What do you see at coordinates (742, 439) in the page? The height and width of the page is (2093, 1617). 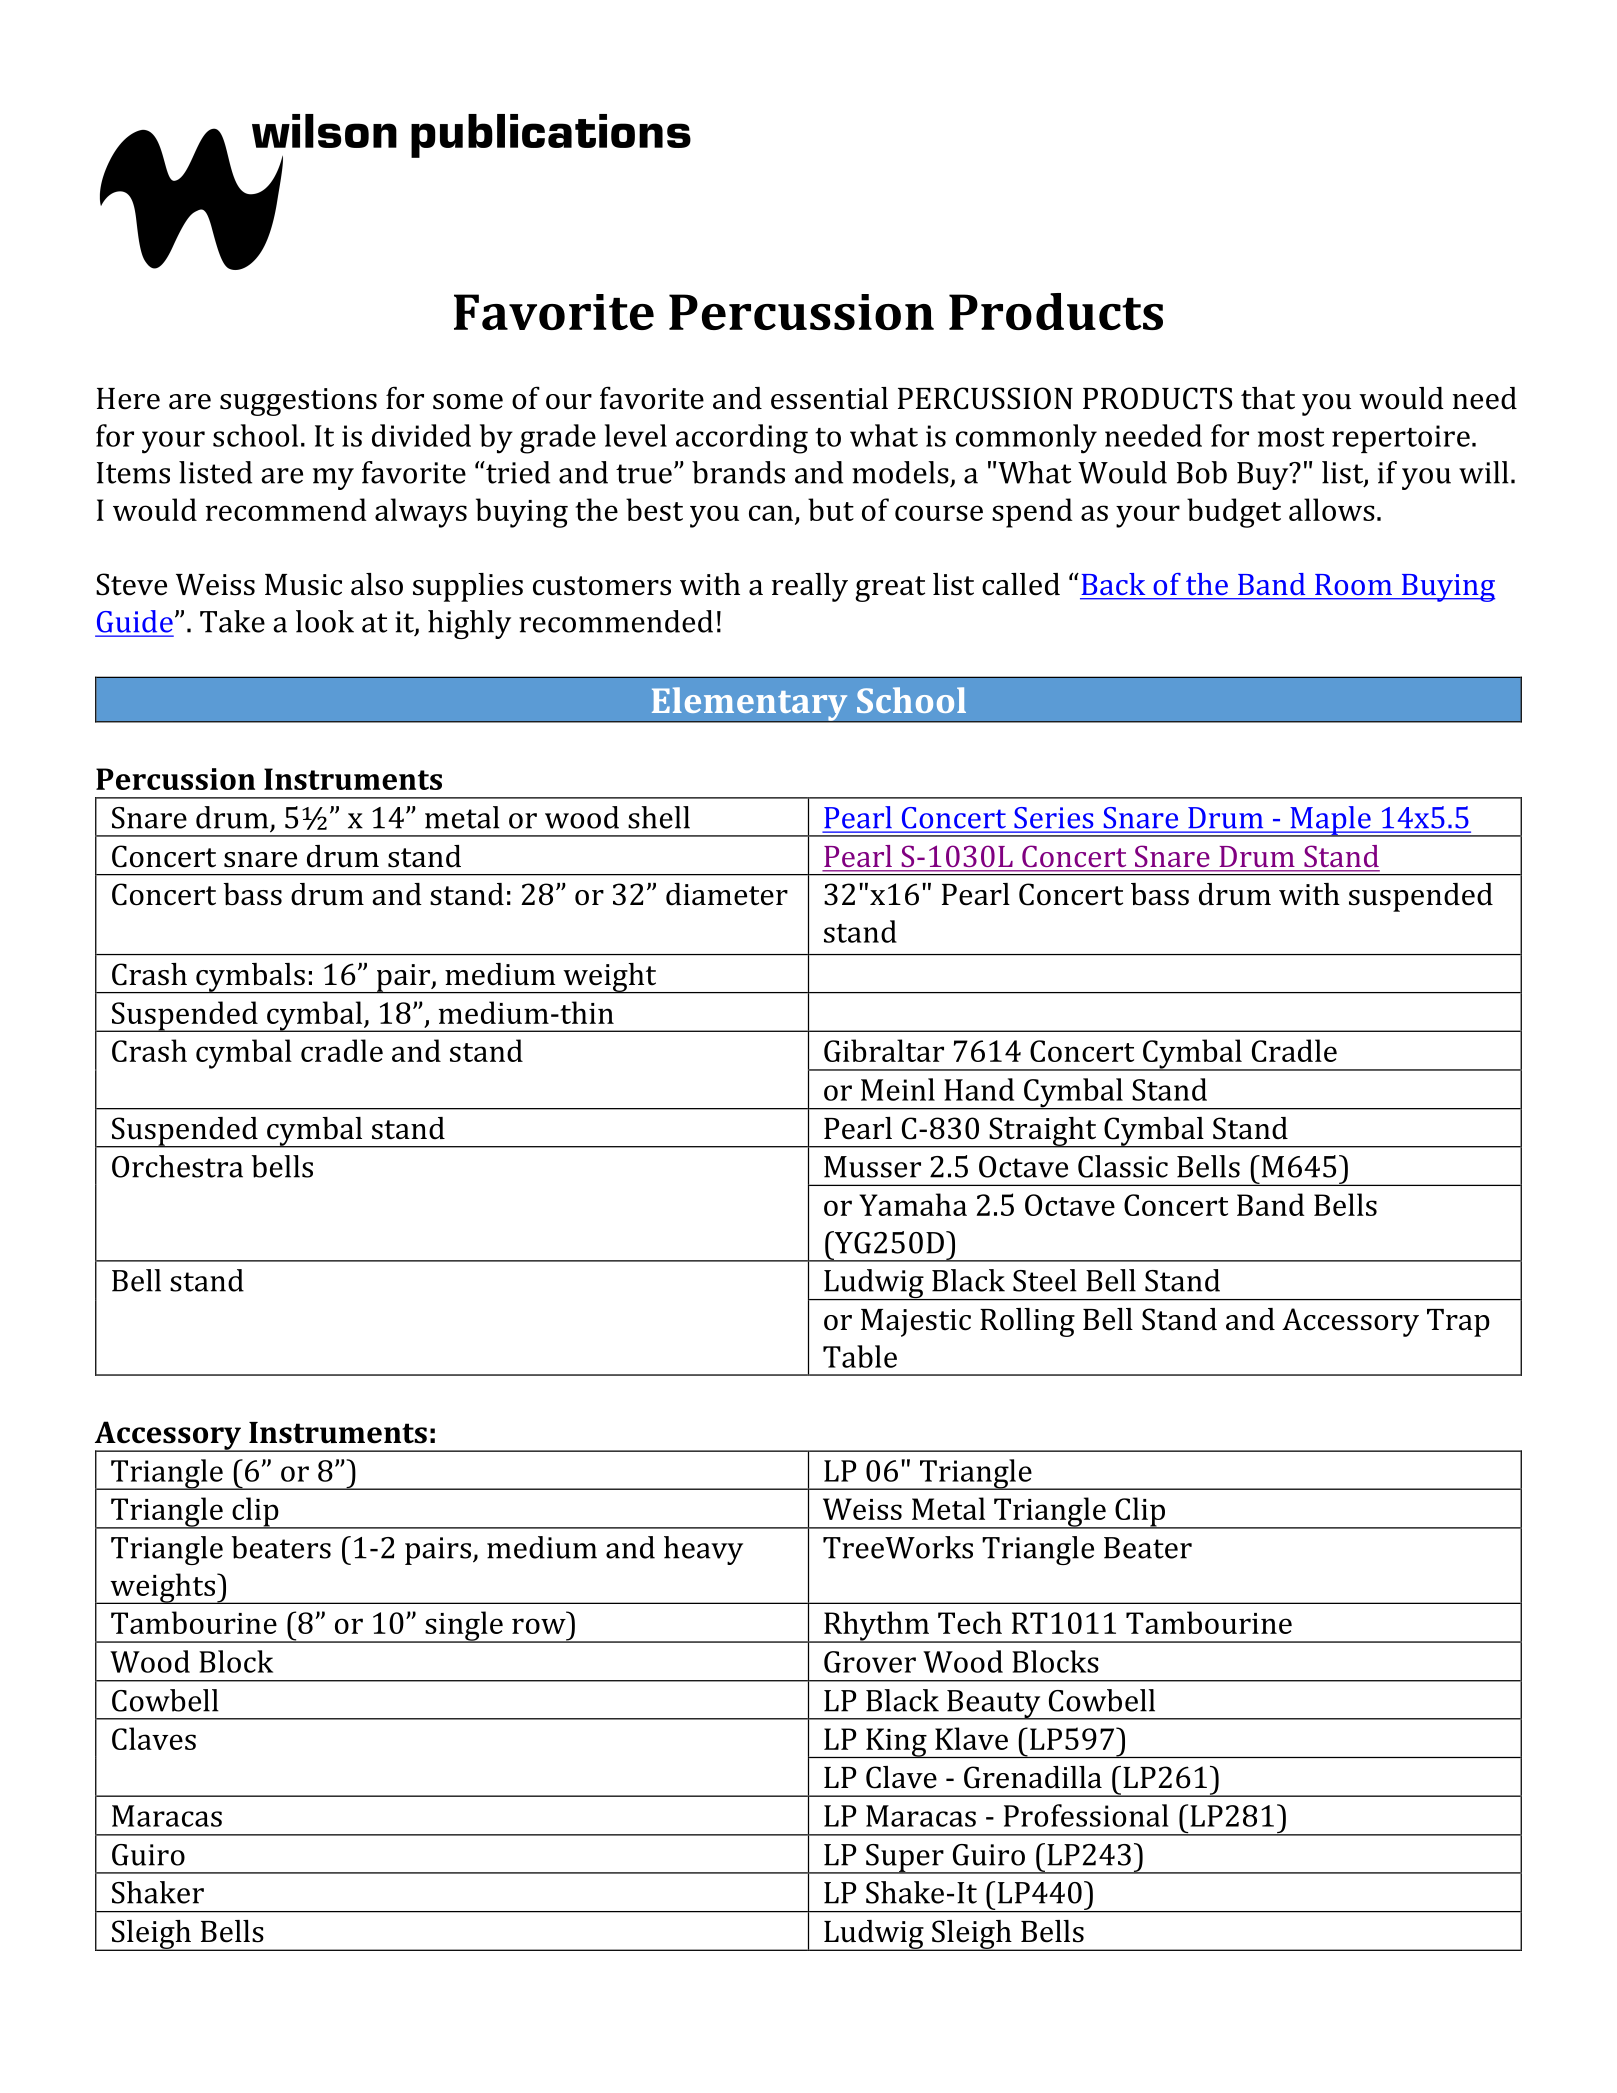 I see `according` at bounding box center [742, 439].
